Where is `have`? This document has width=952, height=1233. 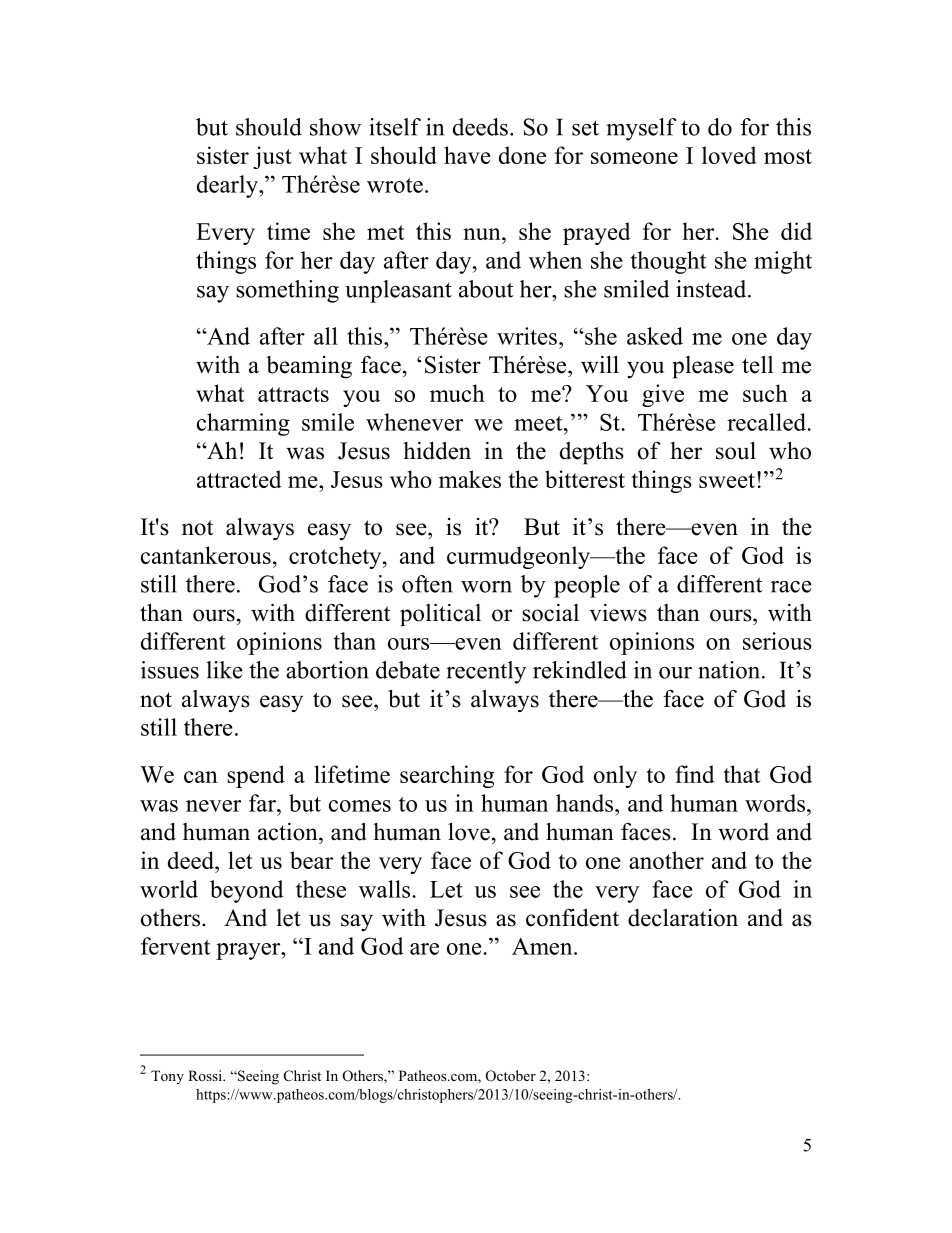 have is located at coordinates (467, 155).
